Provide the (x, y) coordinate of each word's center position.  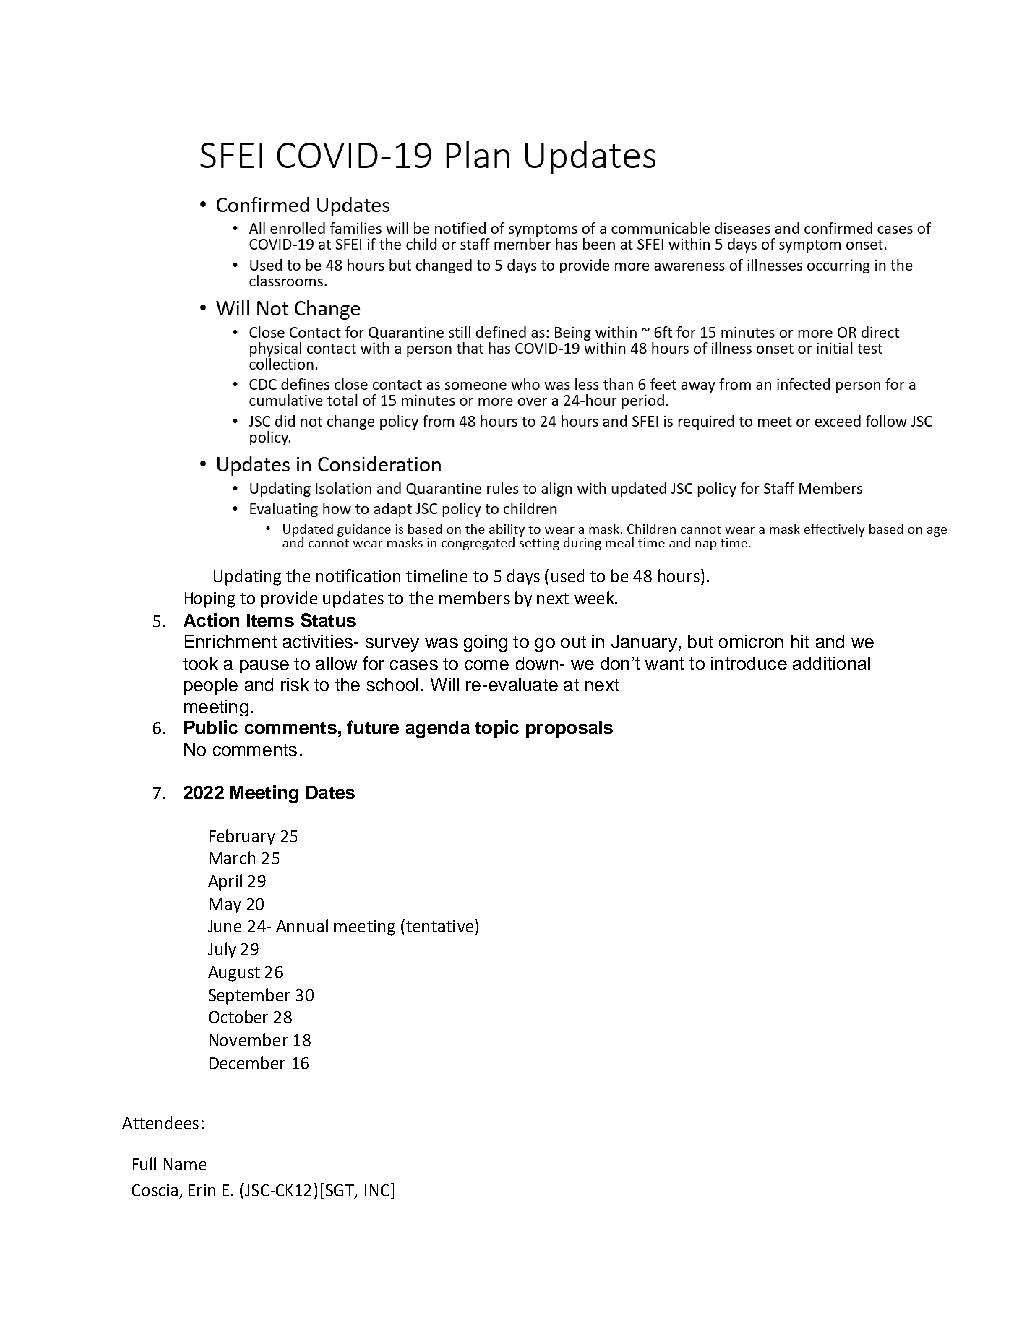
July (222, 950)
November (249, 1039)
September (249, 996)
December (247, 1062)
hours (680, 575)
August (234, 974)
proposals (569, 729)
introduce (749, 663)
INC (378, 1189)
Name (185, 1164)
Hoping (210, 600)
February (242, 837)
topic (497, 729)
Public (211, 727)
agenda (438, 729)
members (474, 597)
